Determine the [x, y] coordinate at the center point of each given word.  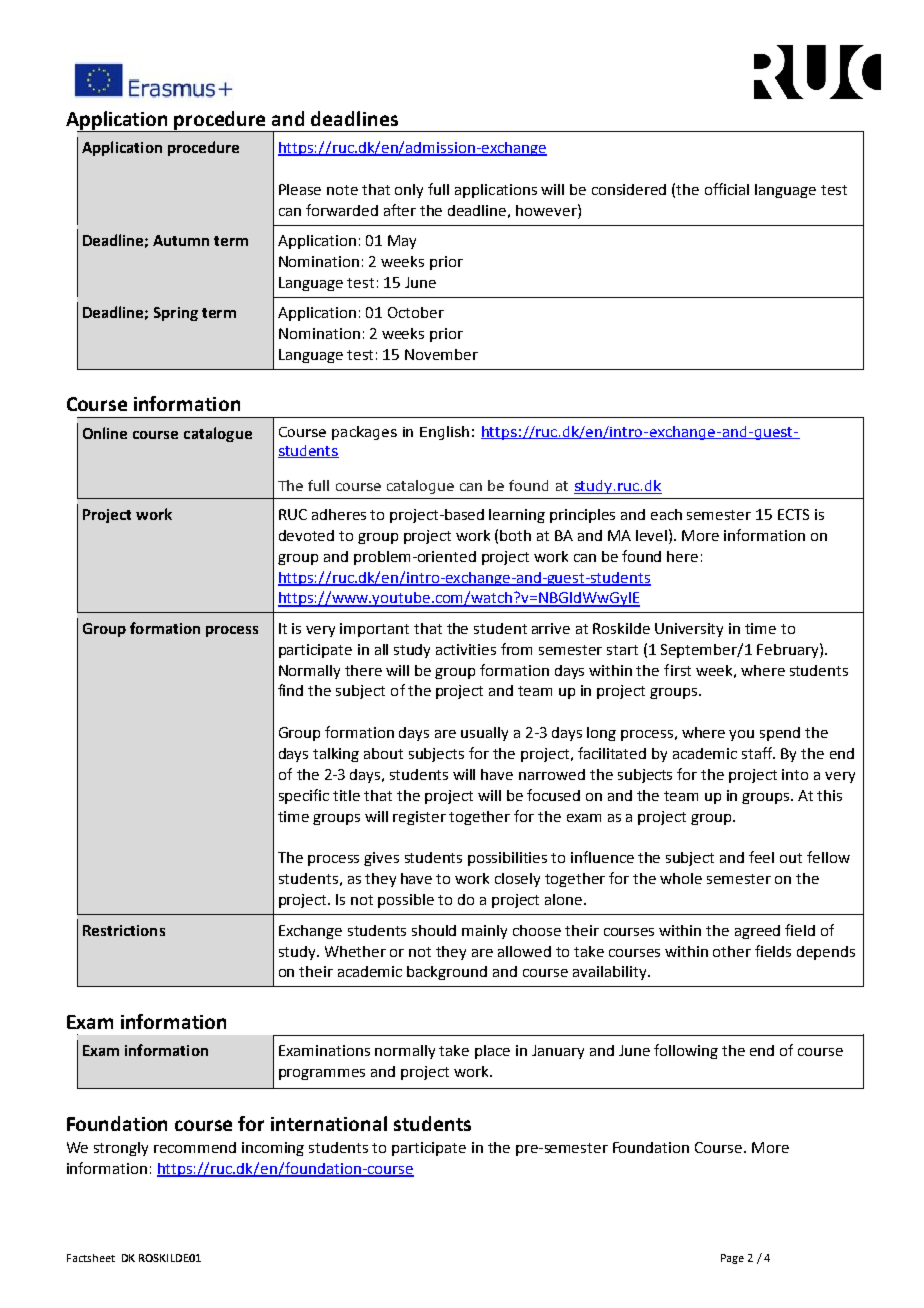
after [400, 210]
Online [105, 433]
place [492, 1052]
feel [761, 857]
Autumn [181, 240]
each [666, 514]
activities [466, 649]
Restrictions [124, 930]
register [419, 818]
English [444, 433]
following [686, 1051]
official [727, 189]
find [290, 690]
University [689, 630]
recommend [195, 1147]
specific [304, 796]
